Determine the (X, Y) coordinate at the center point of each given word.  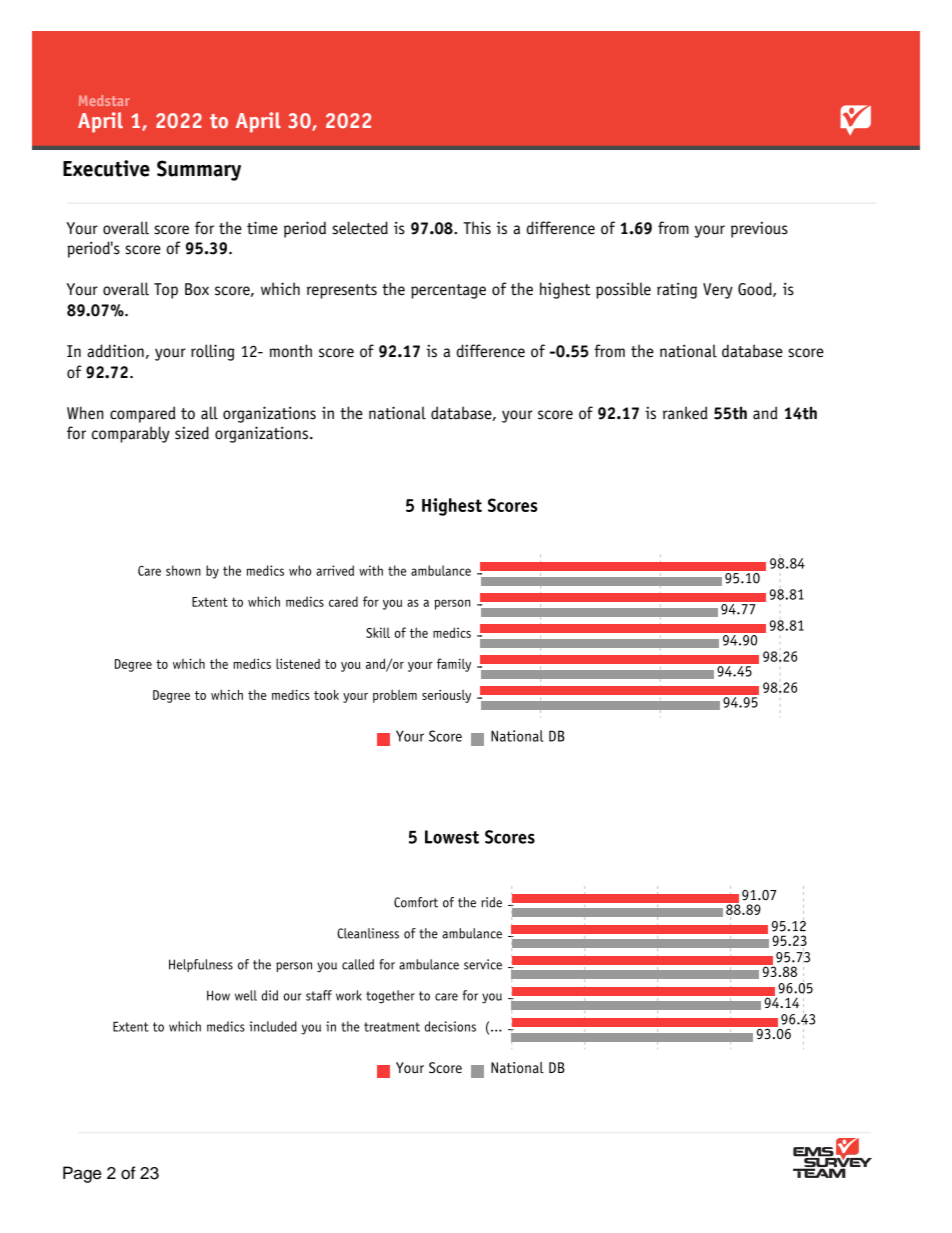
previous (759, 230)
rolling (213, 352)
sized (192, 433)
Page (82, 1174)
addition (115, 351)
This (477, 228)
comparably (131, 434)
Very (718, 291)
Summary (199, 170)
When (85, 413)
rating (677, 291)
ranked (685, 413)
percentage (448, 291)
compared (143, 414)
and (765, 413)
